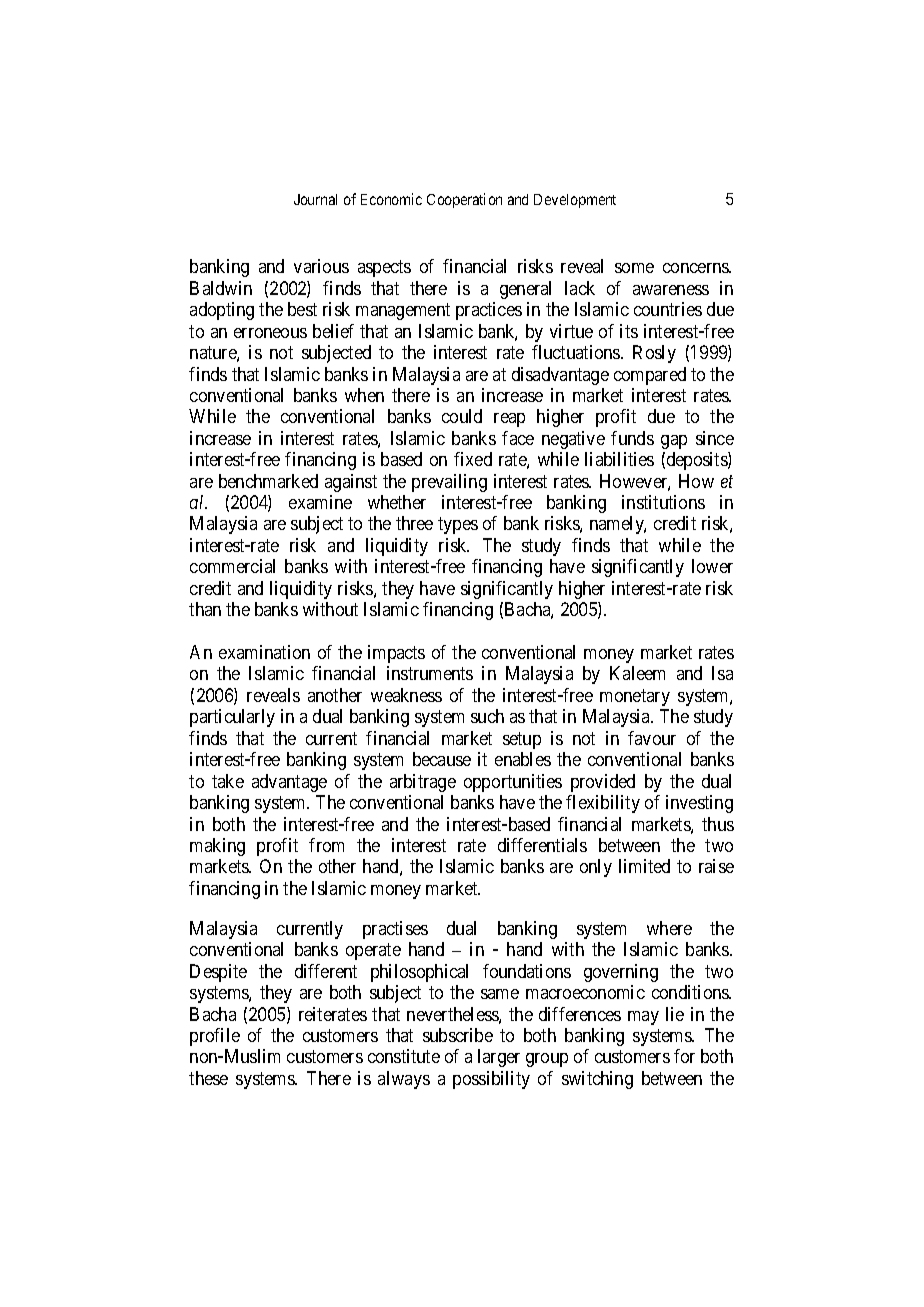 This document has width=924, height=1307. What do you see at coordinates (464, 200) in the document?
I see `Cooperation` at bounding box center [464, 200].
